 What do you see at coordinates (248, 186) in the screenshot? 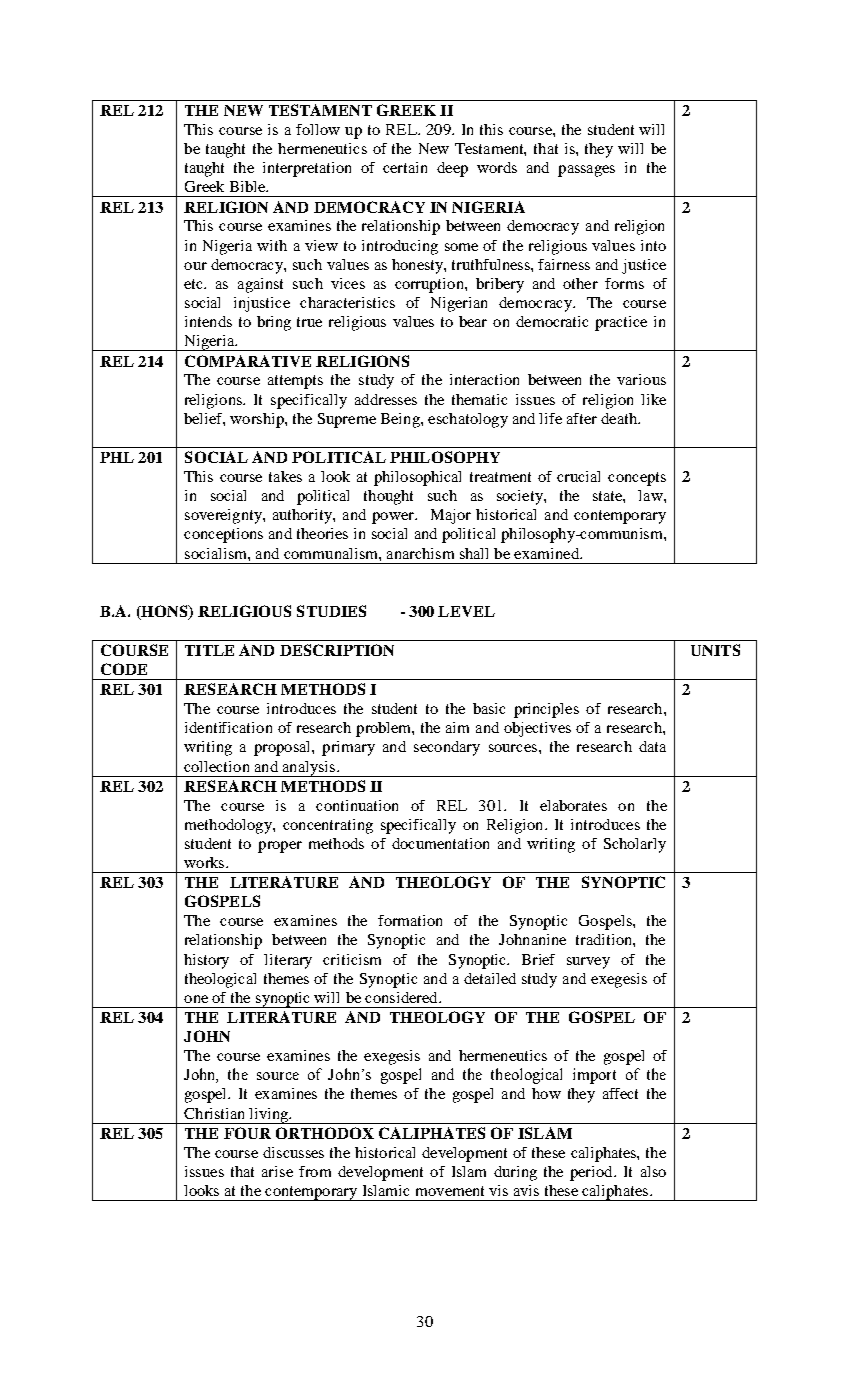
I see `Bible` at bounding box center [248, 186].
